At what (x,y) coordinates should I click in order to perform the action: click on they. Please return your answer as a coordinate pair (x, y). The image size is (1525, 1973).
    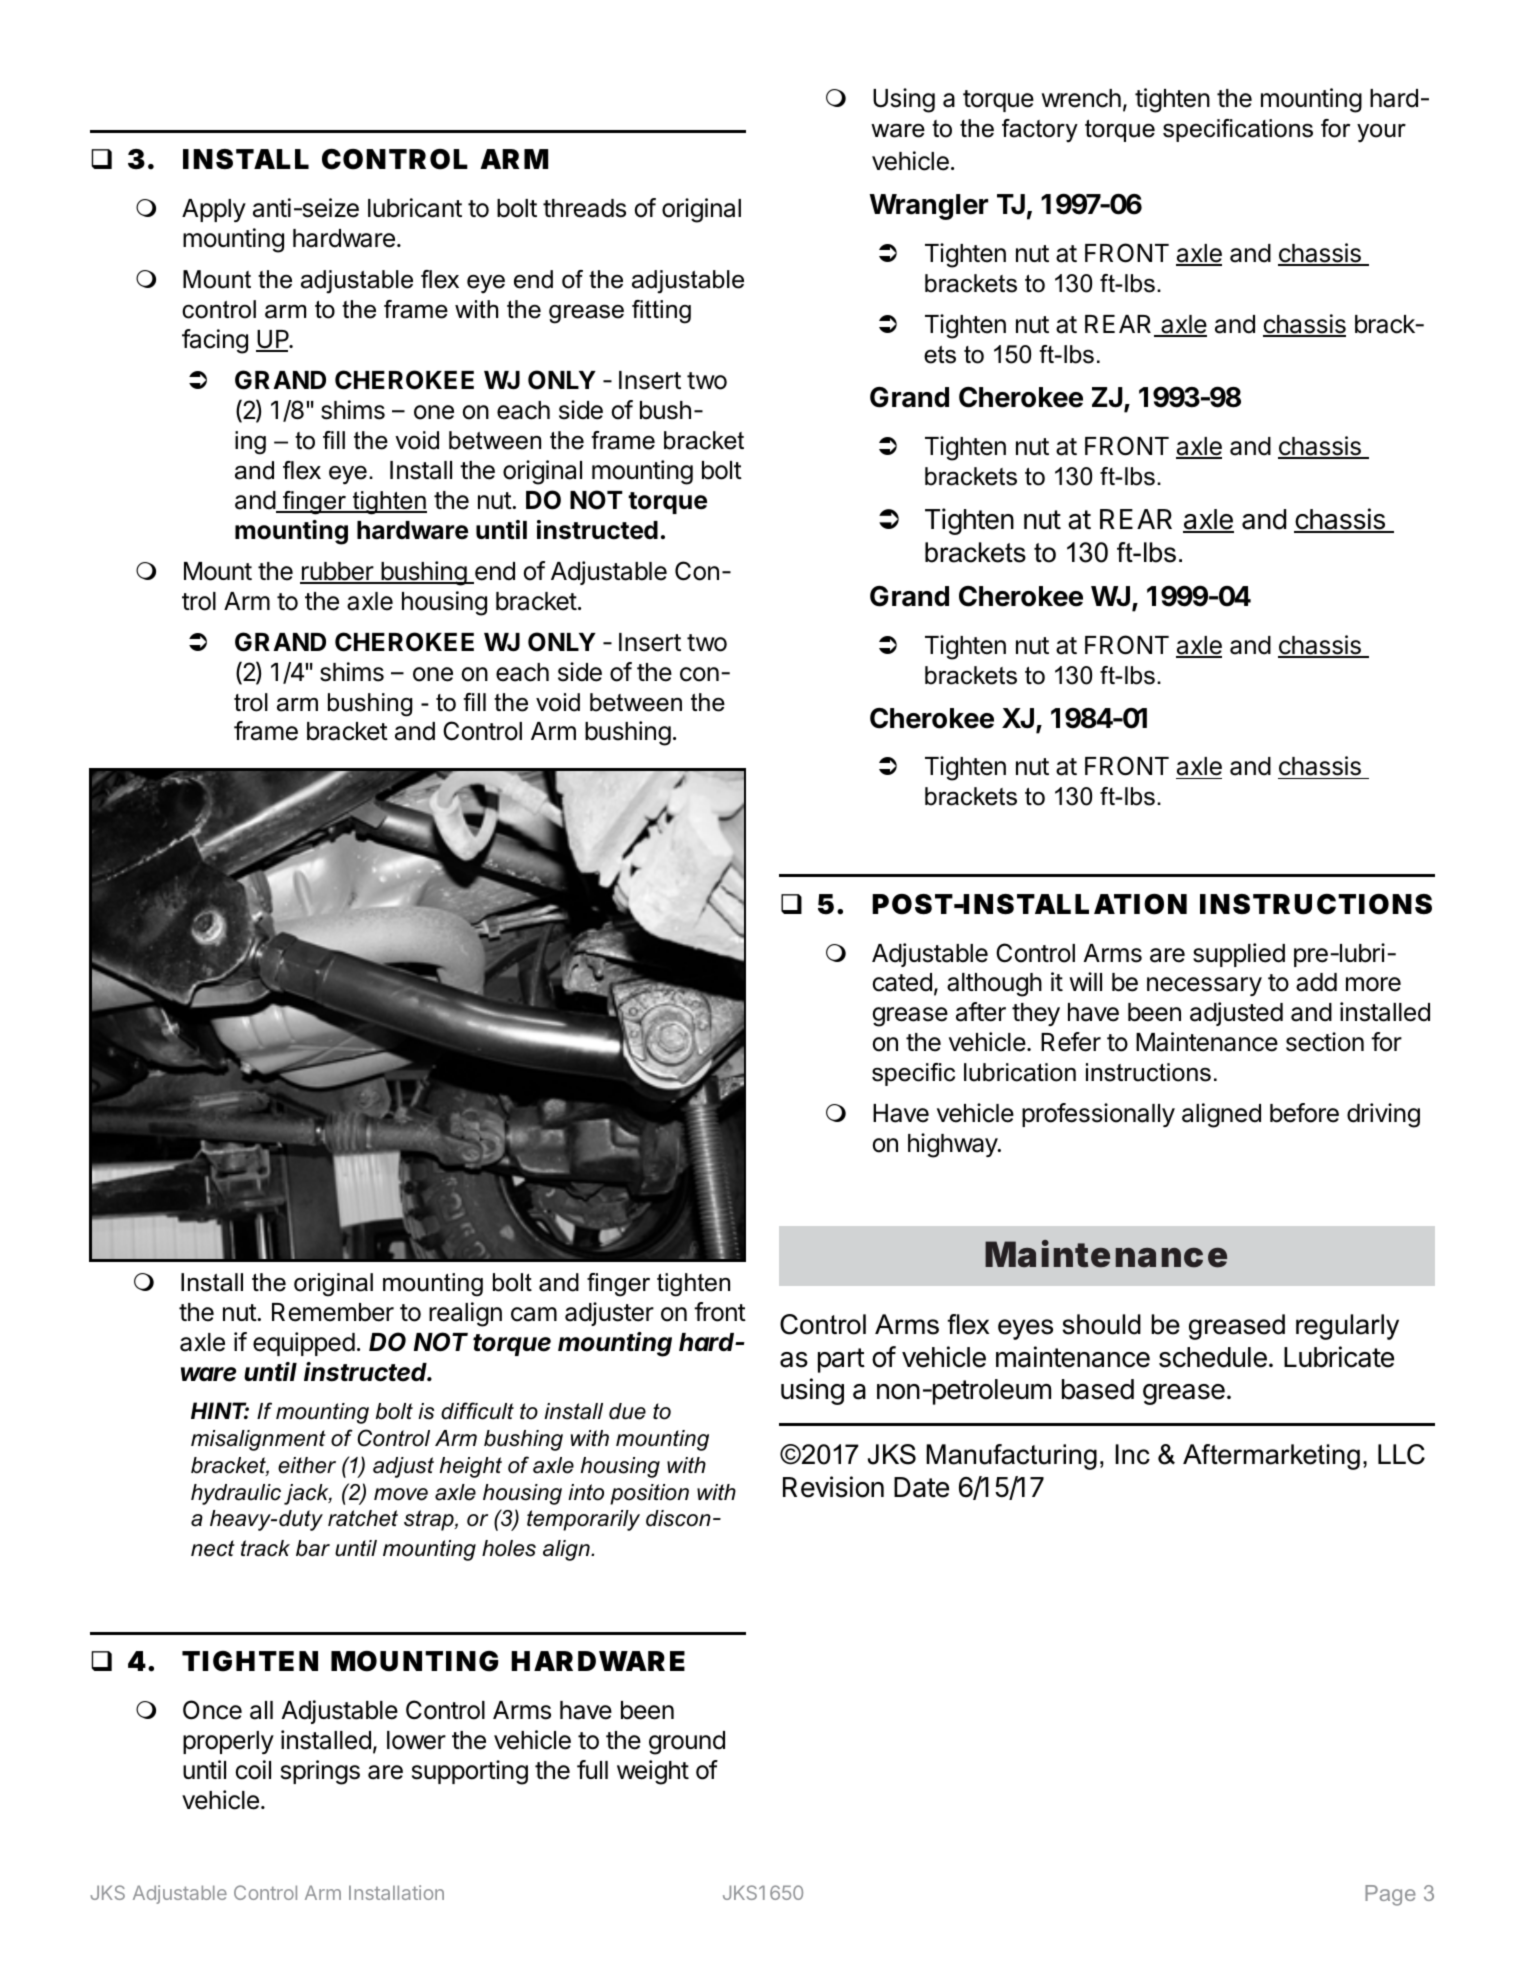
    Looking at the image, I should click on (1036, 1014).
